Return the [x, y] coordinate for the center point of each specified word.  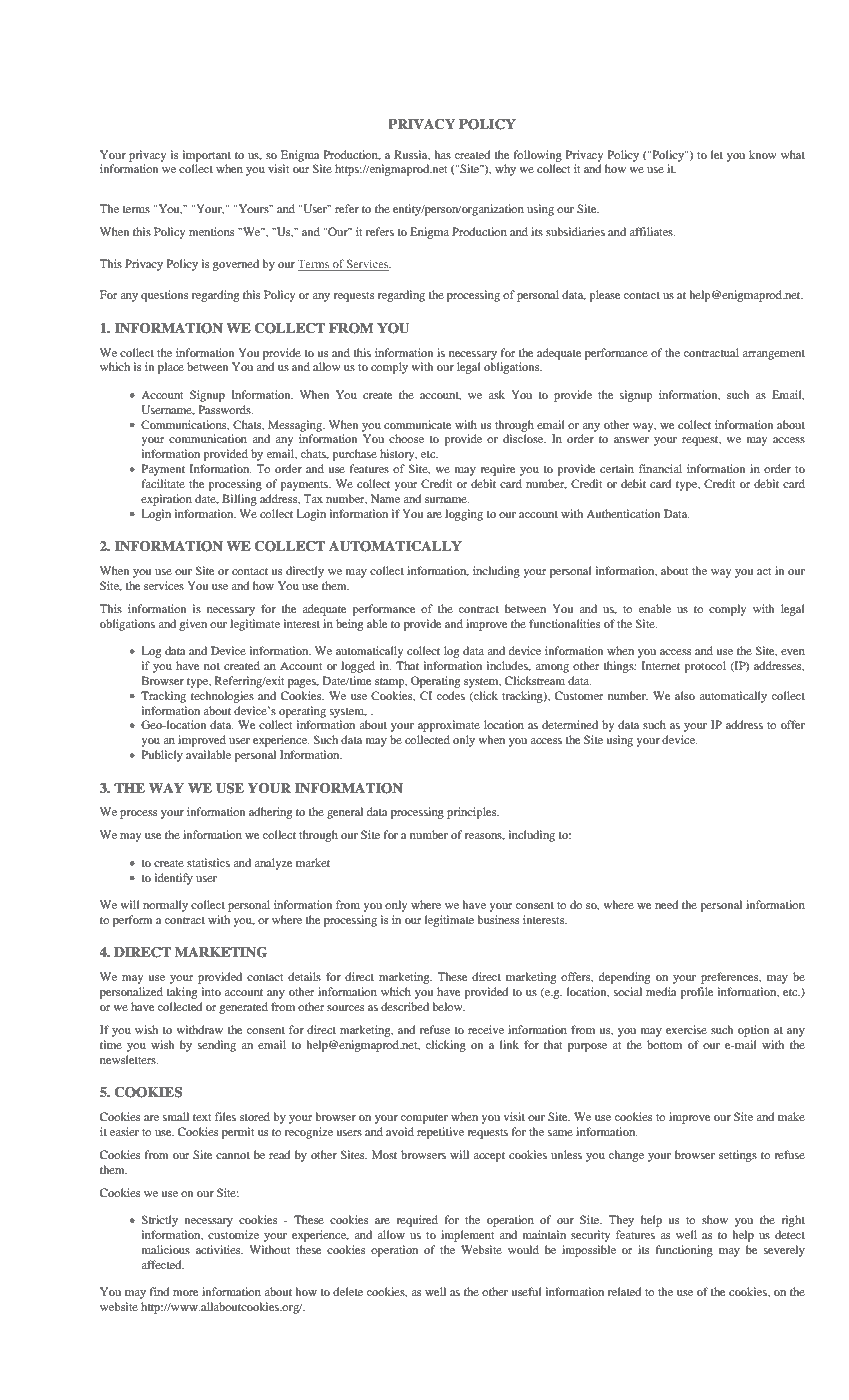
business [498, 919]
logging [464, 515]
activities [219, 1249]
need [666, 904]
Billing [239, 500]
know [762, 154]
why [505, 170]
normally [165, 906]
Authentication [623, 513]
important [207, 156]
